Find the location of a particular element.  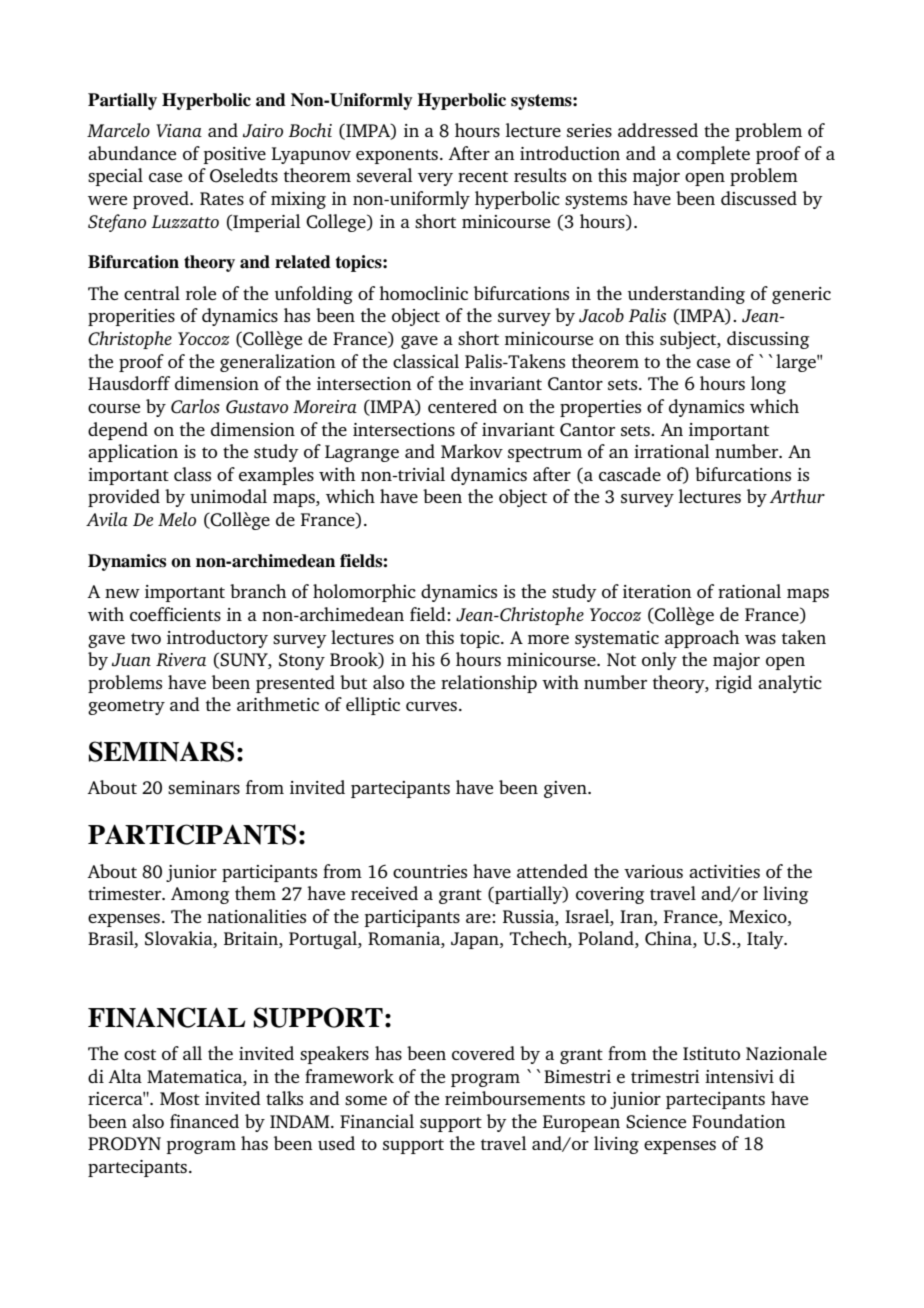

complete is located at coordinates (713, 155).
